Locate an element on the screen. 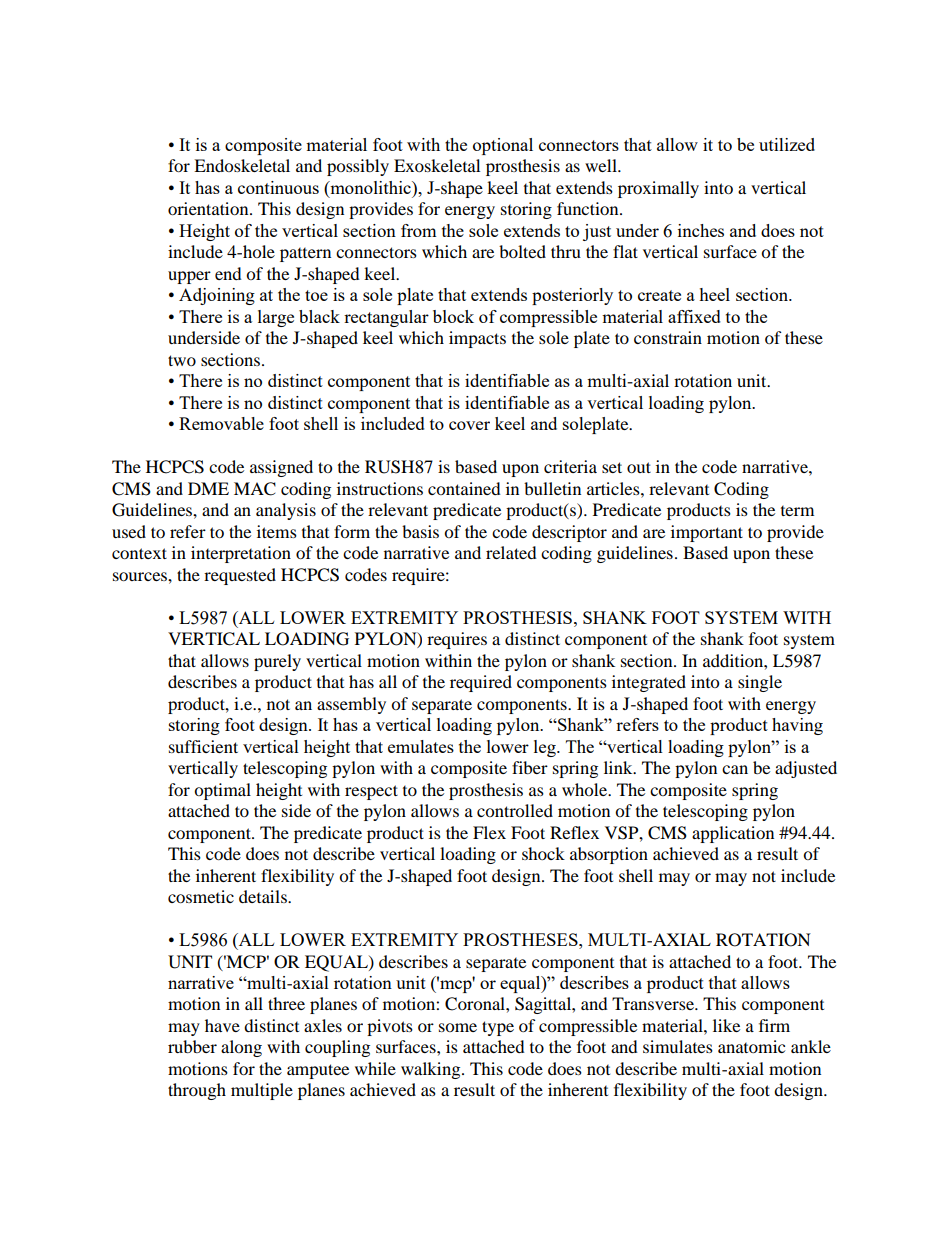  walking is located at coordinates (432, 1070).
